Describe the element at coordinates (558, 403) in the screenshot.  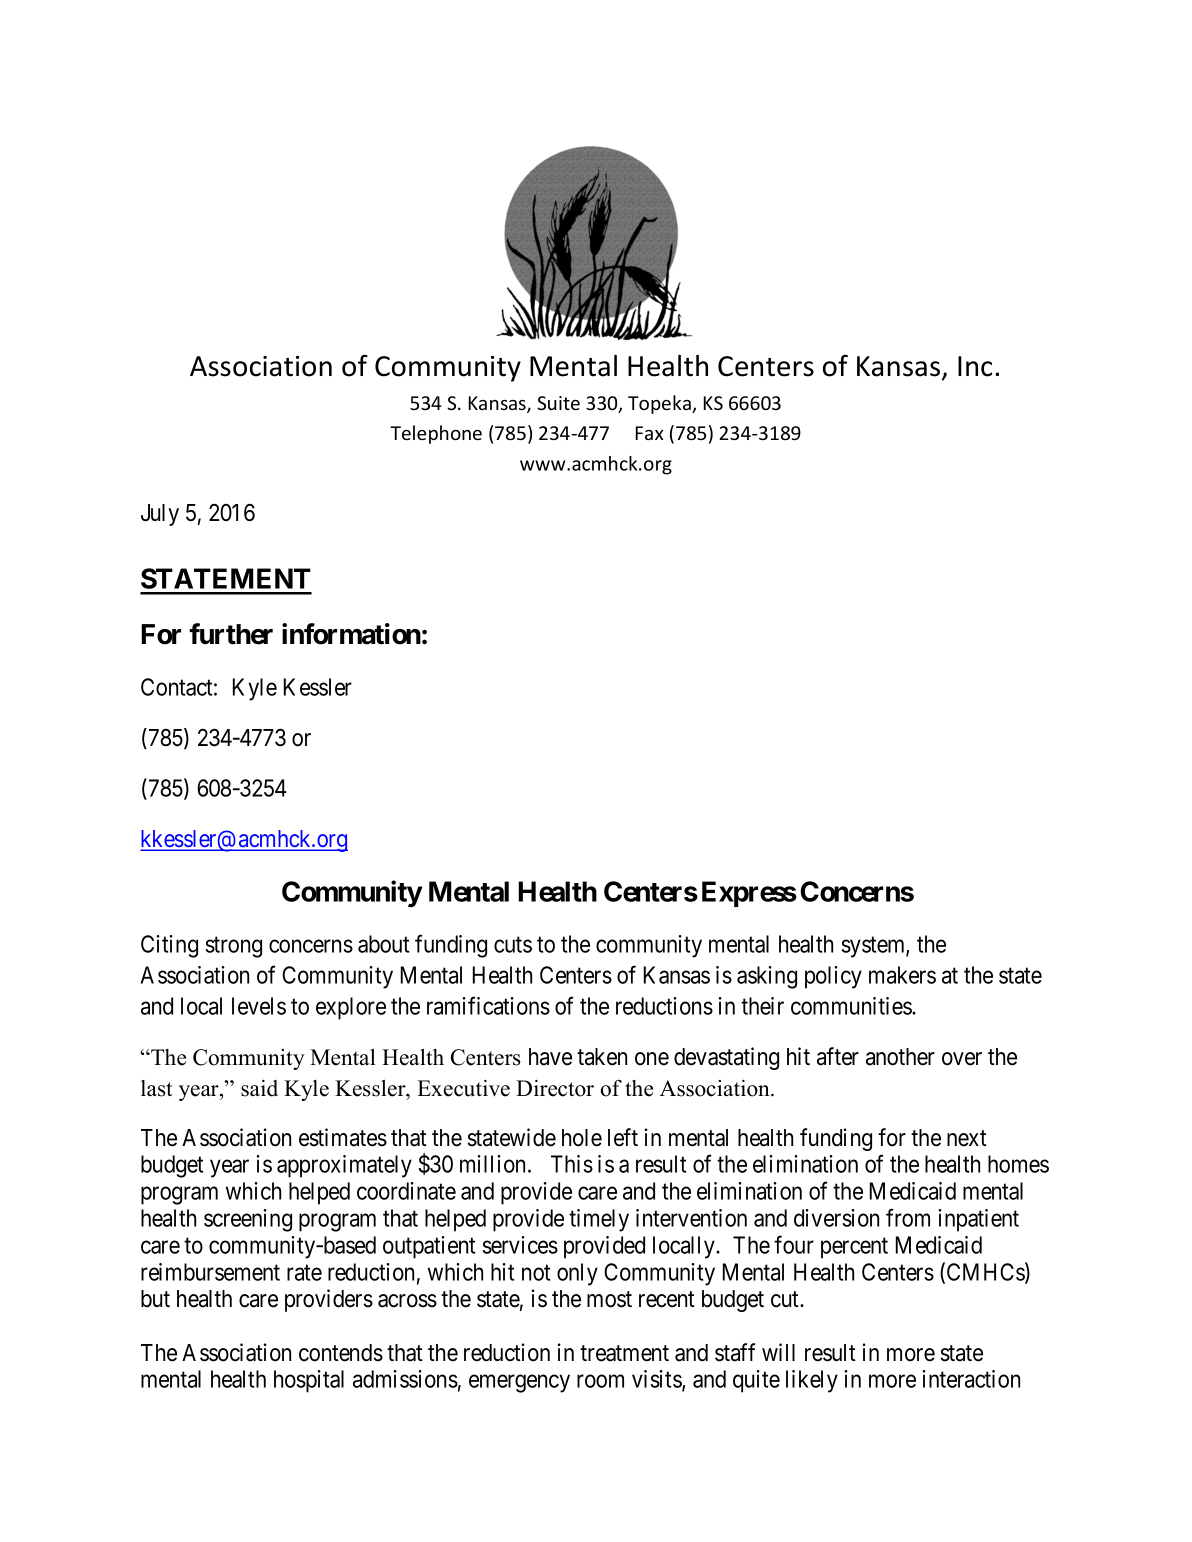
I see `Suite` at that location.
